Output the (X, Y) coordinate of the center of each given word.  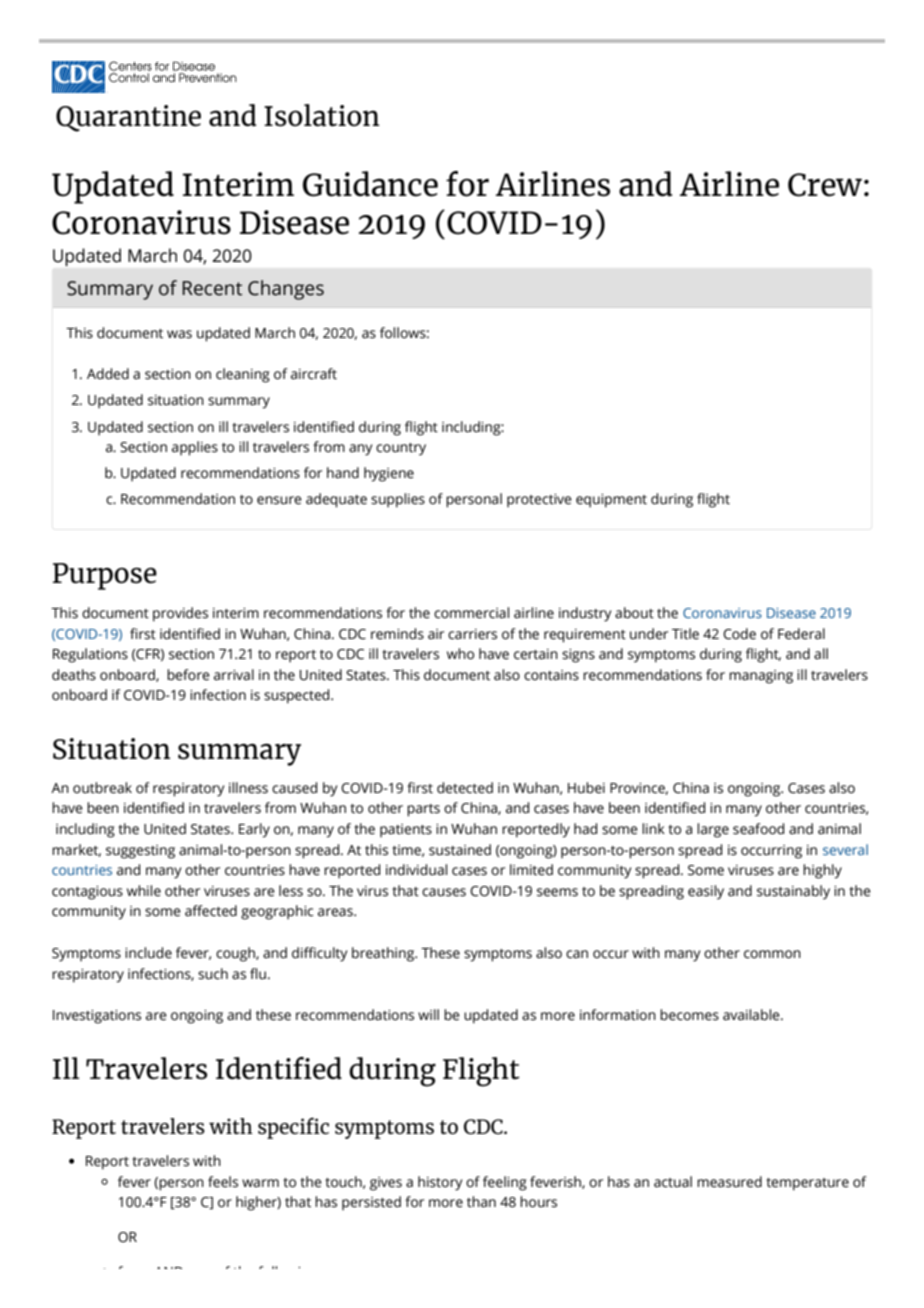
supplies (398, 500)
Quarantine (128, 118)
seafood (758, 829)
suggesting (140, 852)
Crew (825, 185)
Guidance (370, 184)
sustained (460, 850)
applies (195, 448)
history (440, 1183)
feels (223, 1182)
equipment (611, 501)
